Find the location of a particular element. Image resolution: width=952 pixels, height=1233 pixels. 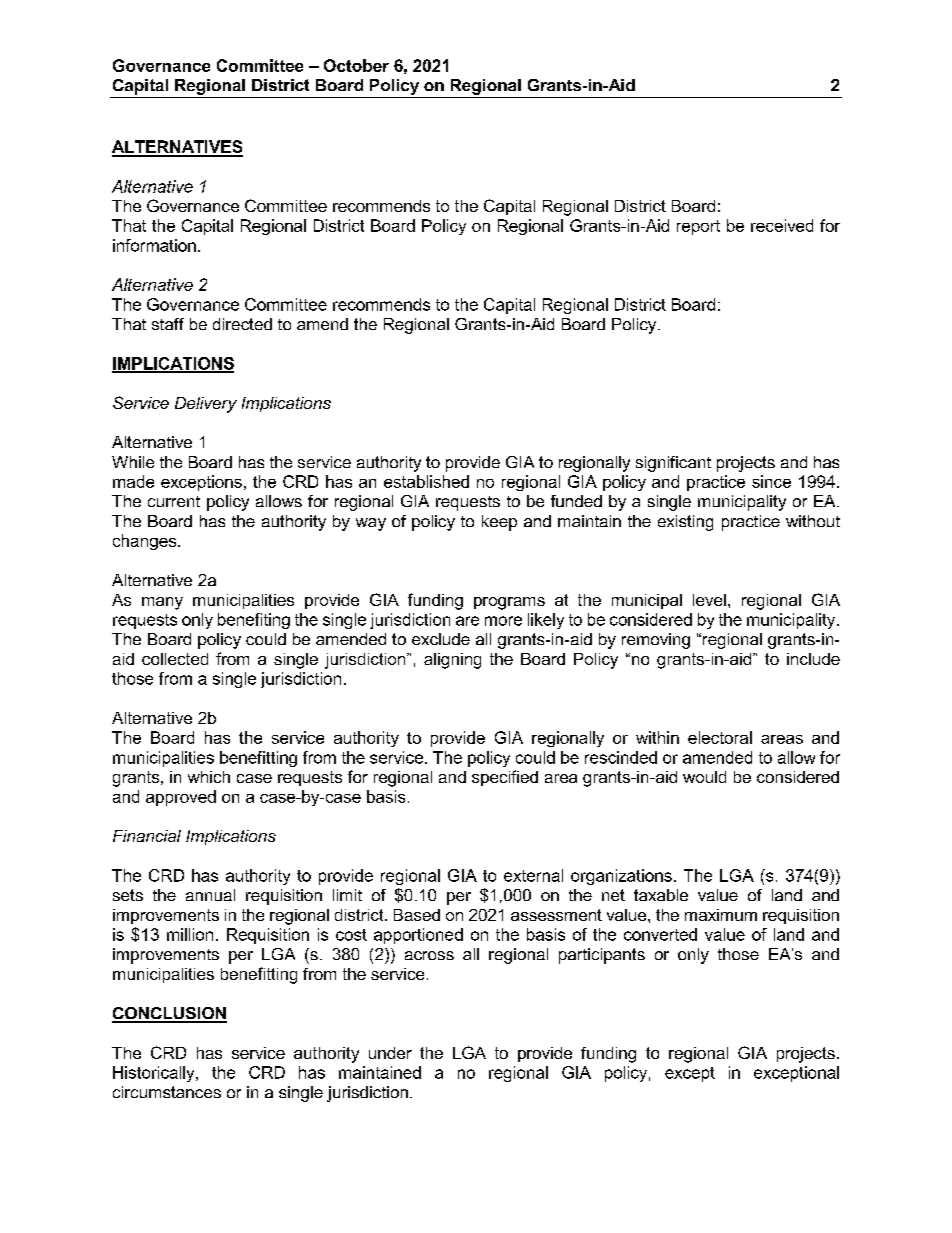

Historically is located at coordinates (155, 1074).
